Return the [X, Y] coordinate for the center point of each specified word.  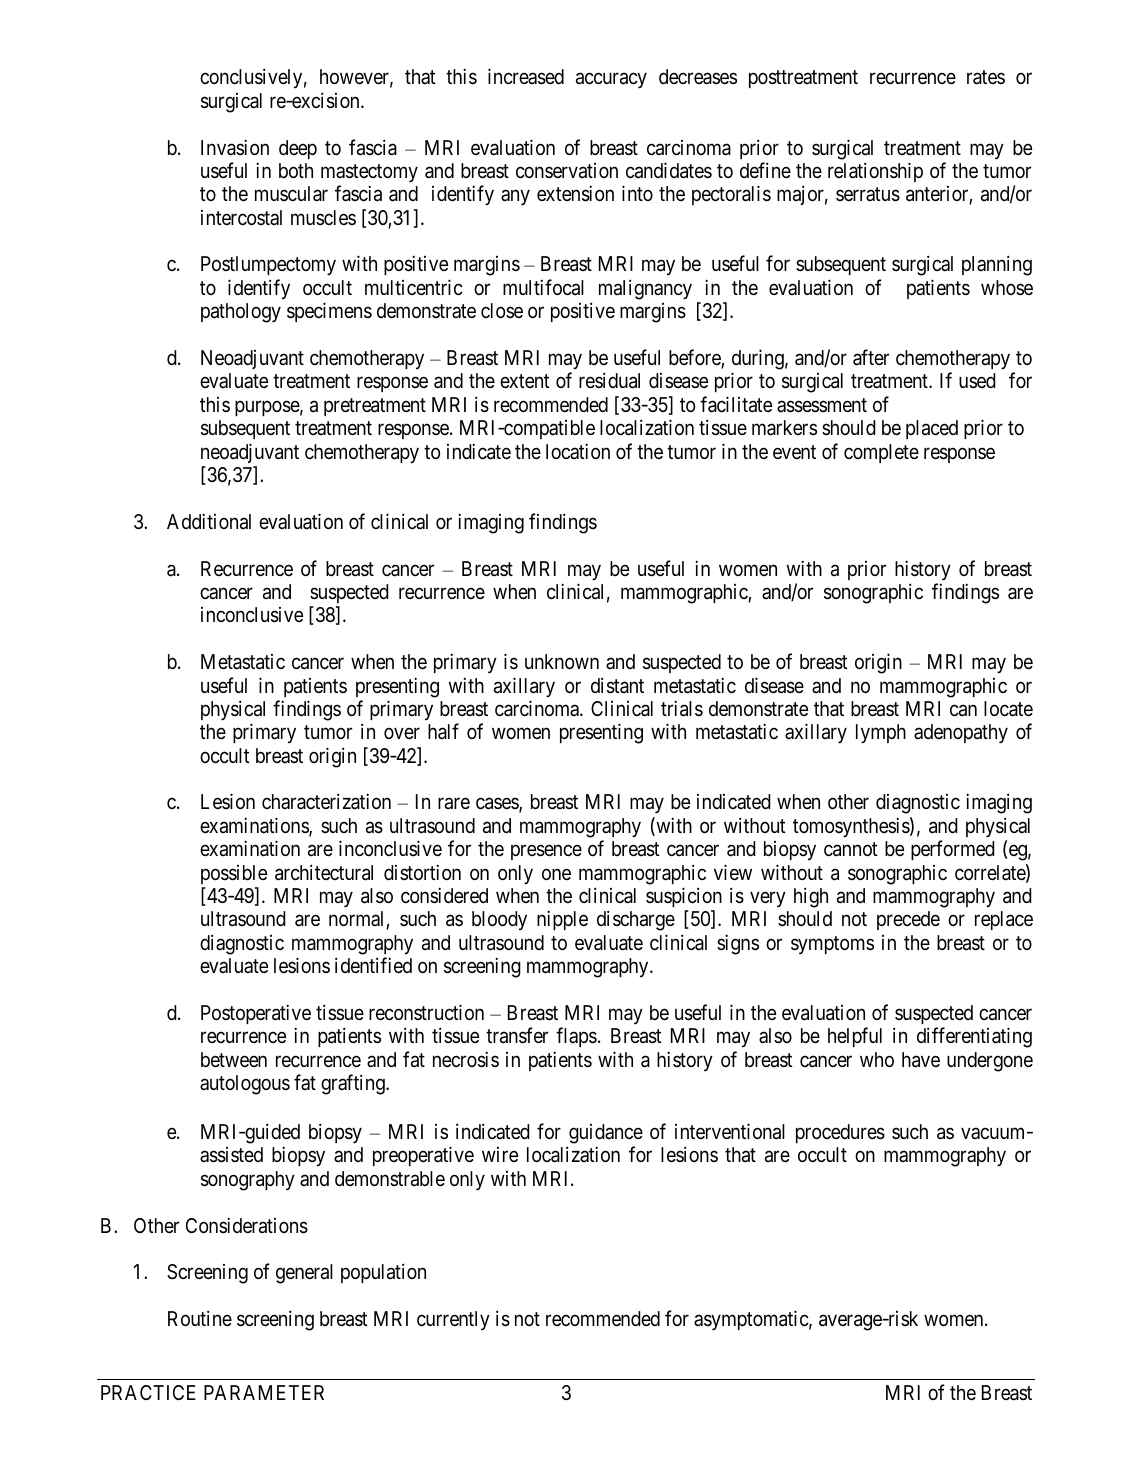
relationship [875, 172]
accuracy [611, 81]
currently [453, 1320]
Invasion [235, 147]
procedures [840, 1133]
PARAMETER [264, 1392]
